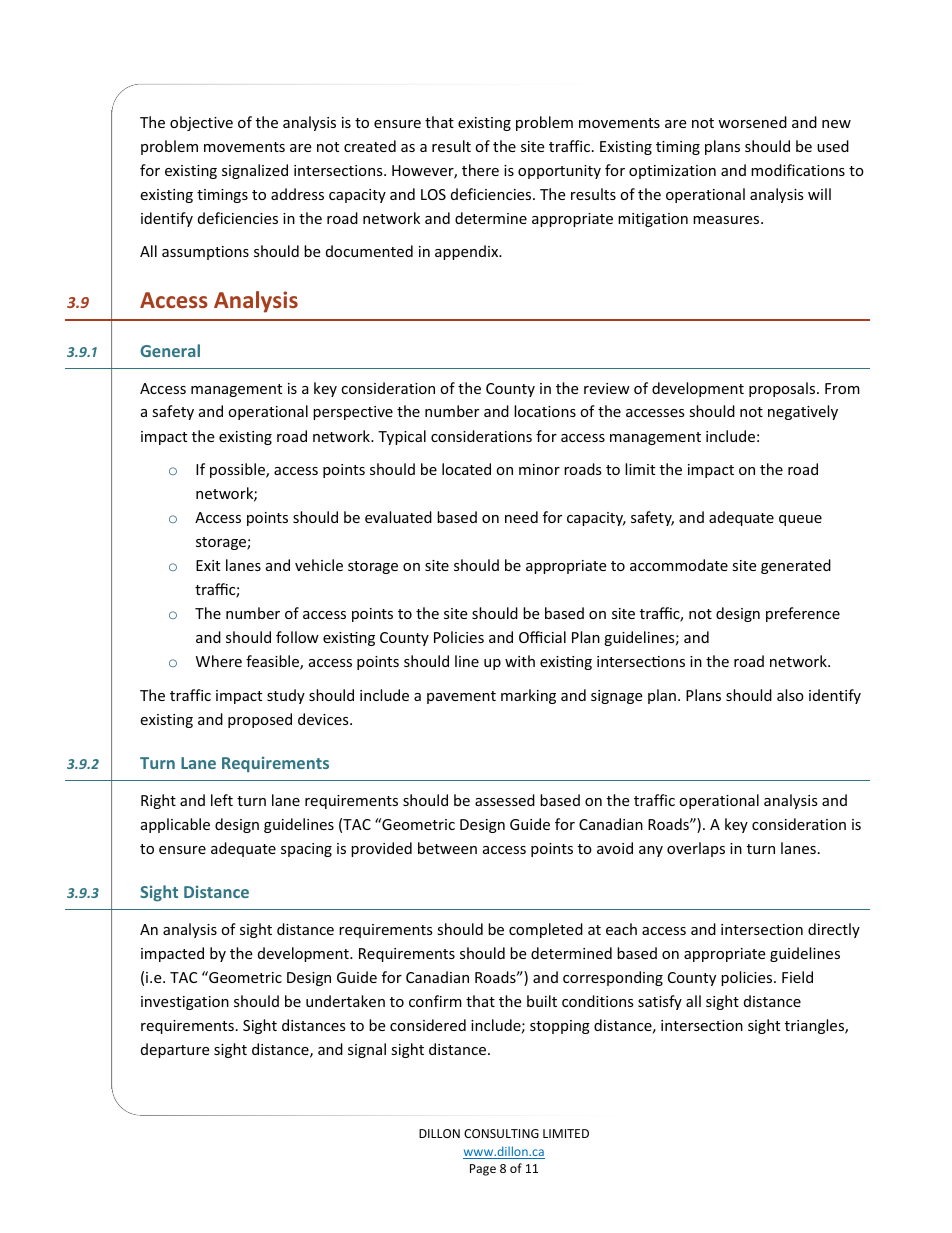 The height and width of the document is (1233, 952). I want to click on perspective, so click(353, 413).
